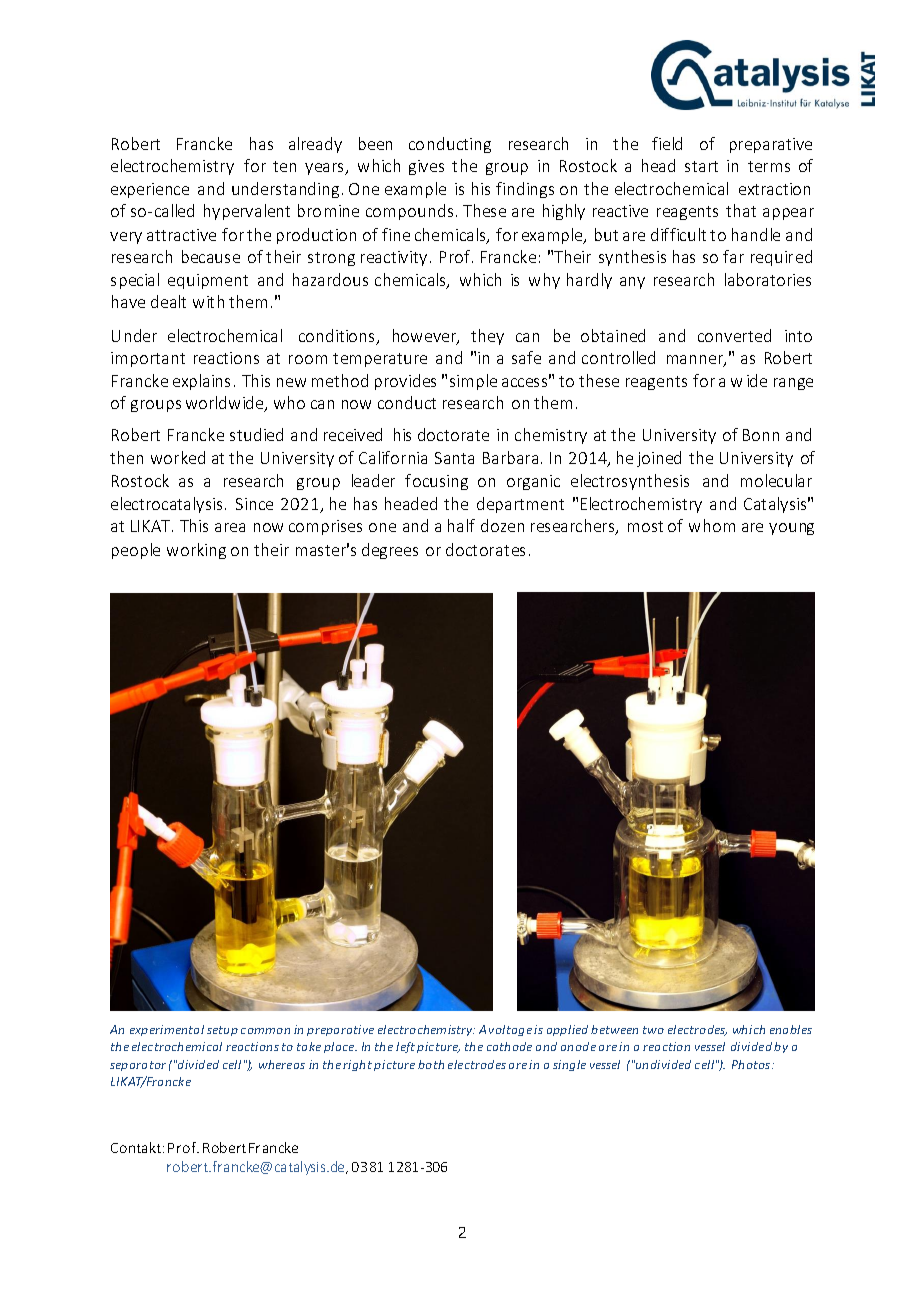 This screenshot has height=1308, width=924. What do you see at coordinates (701, 166) in the screenshot?
I see `start` at bounding box center [701, 166].
